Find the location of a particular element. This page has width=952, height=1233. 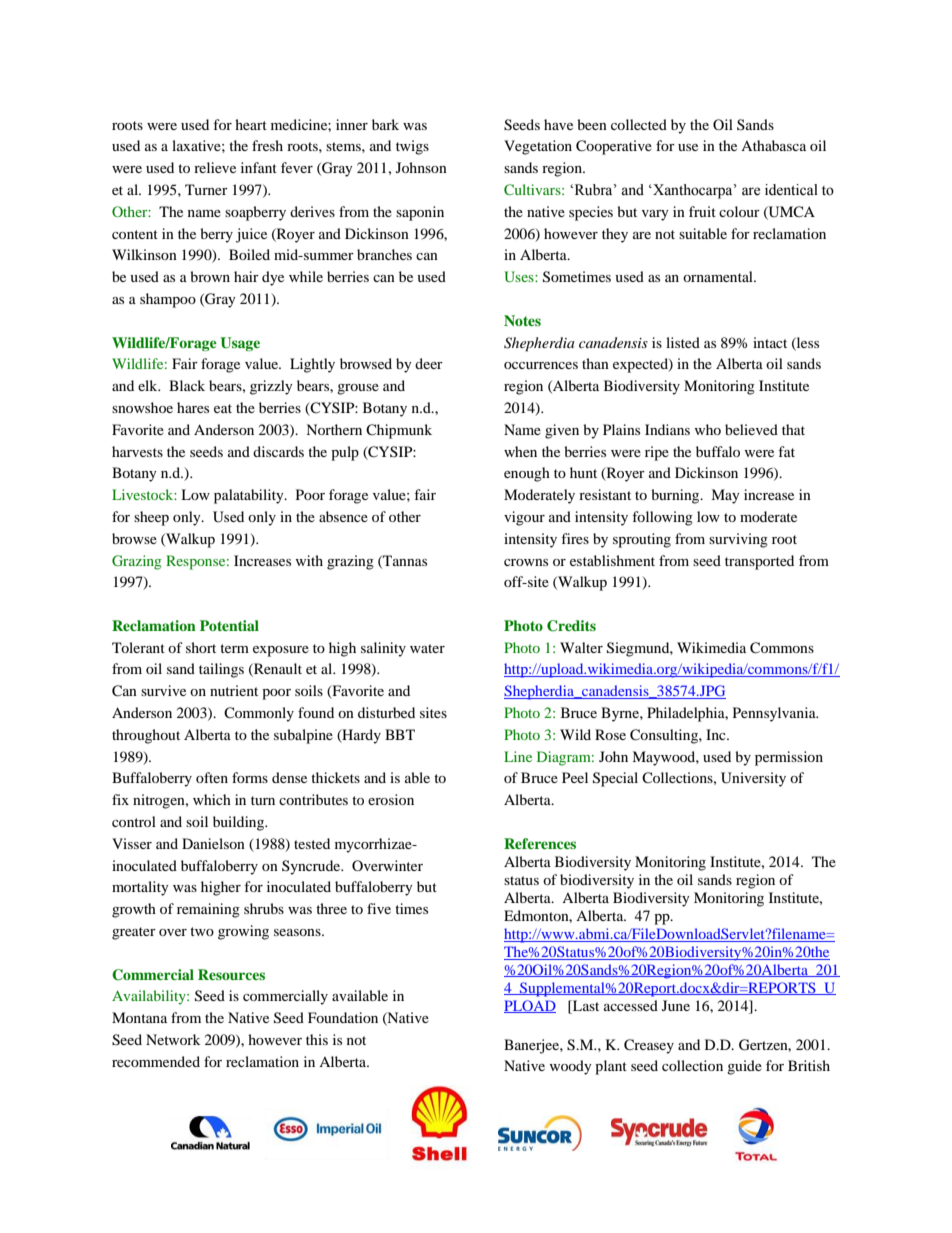

hares is located at coordinates (193, 407).
